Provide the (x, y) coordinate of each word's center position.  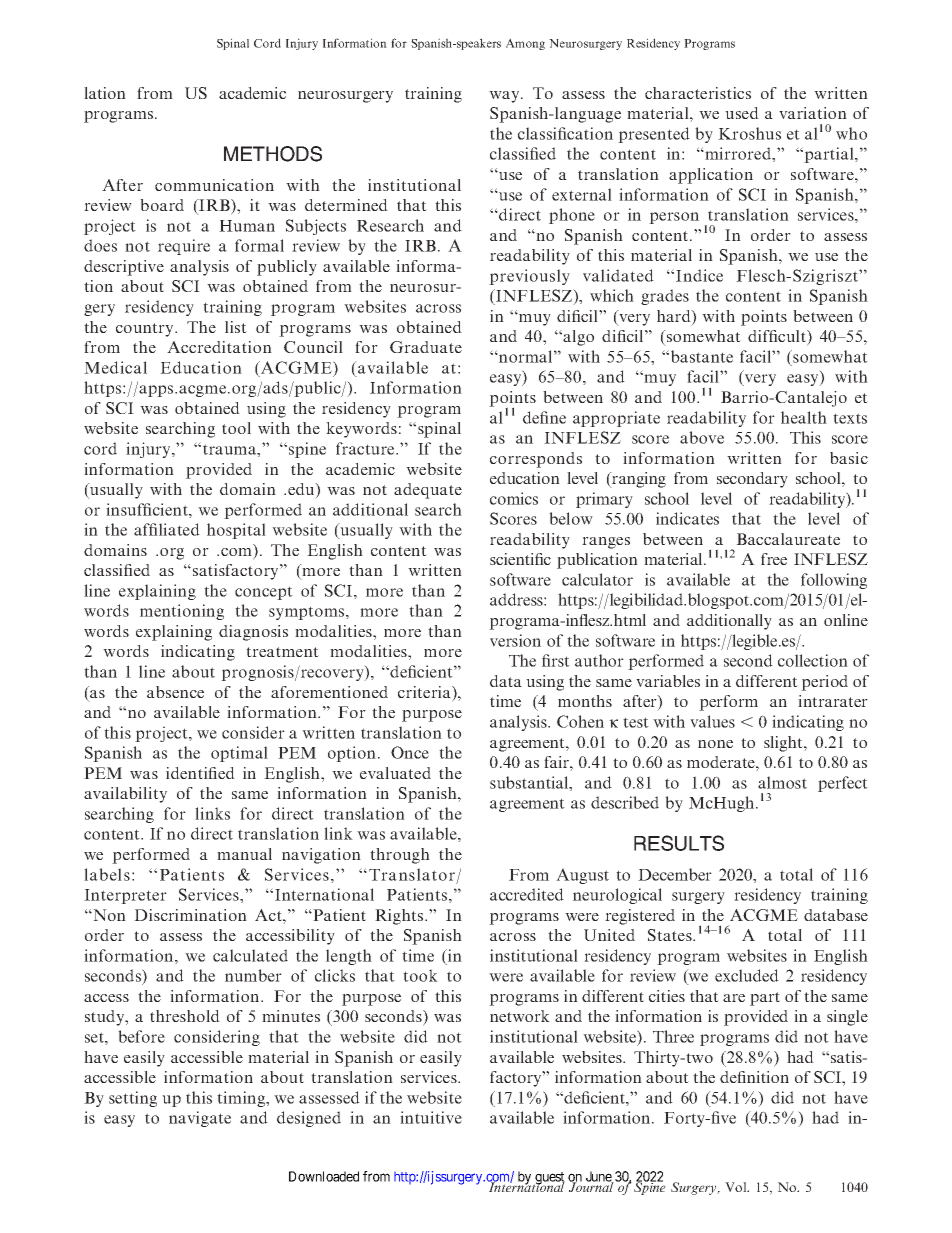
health (804, 417)
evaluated (395, 773)
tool (236, 428)
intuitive (431, 1117)
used (742, 113)
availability (125, 795)
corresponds (536, 460)
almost (782, 782)
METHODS (273, 154)
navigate (200, 1119)
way (505, 97)
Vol (737, 1187)
